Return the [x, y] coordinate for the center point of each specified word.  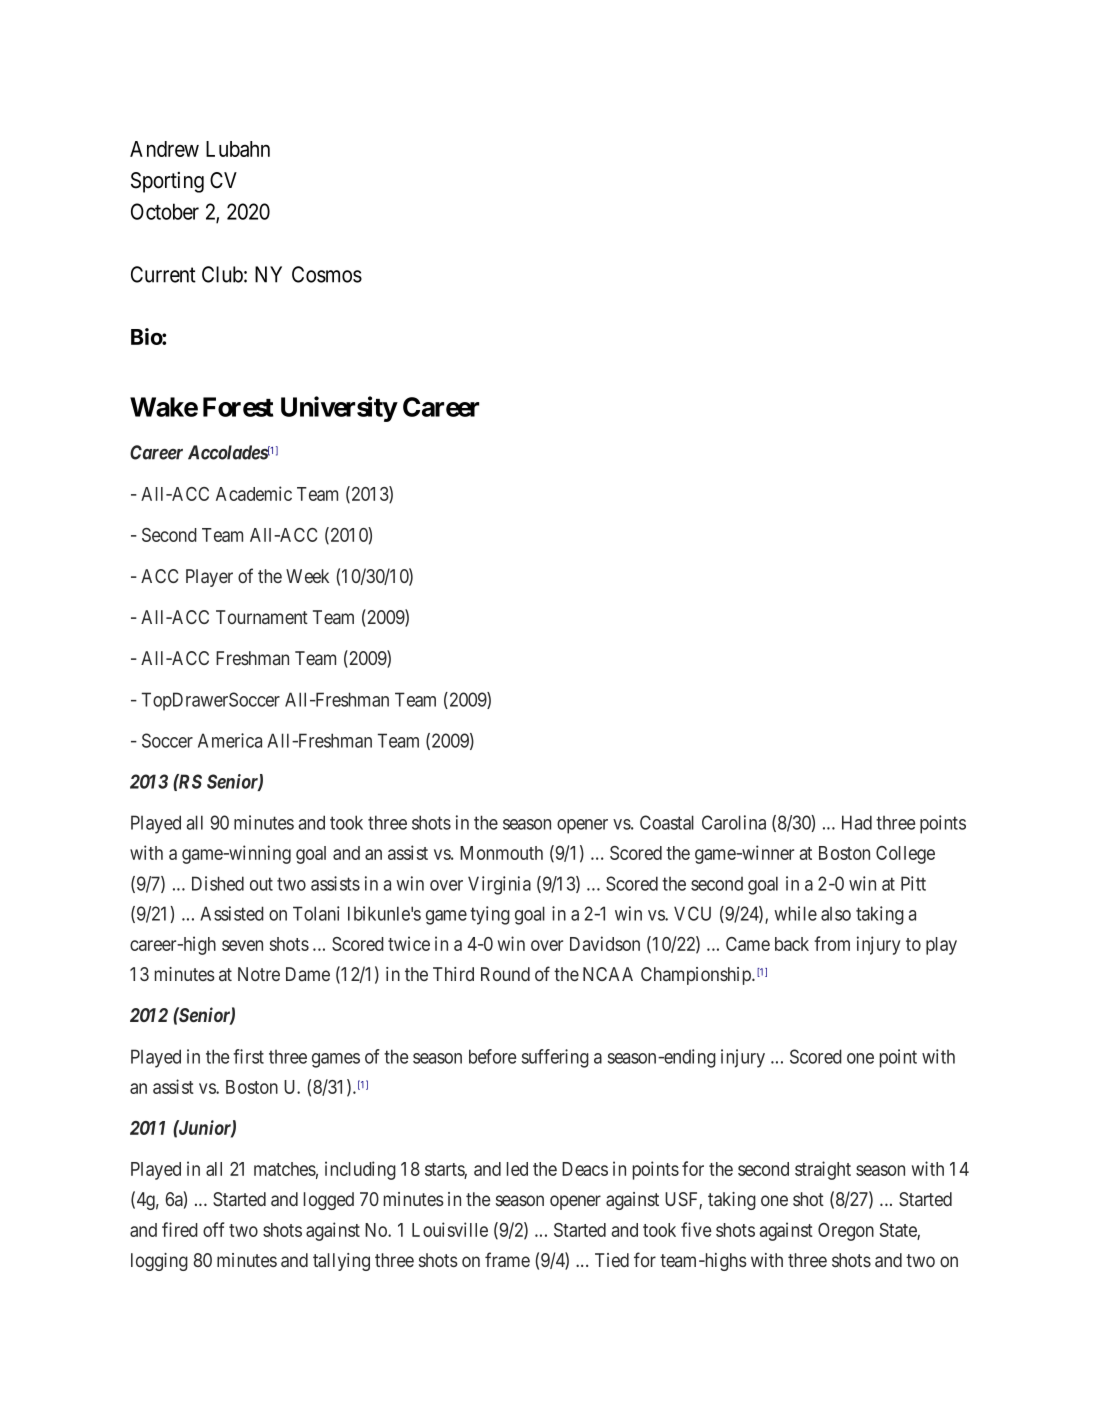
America [230, 740]
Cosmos [327, 274]
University [339, 409]
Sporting [167, 182]
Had [857, 822]
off [213, 1229]
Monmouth [501, 853]
